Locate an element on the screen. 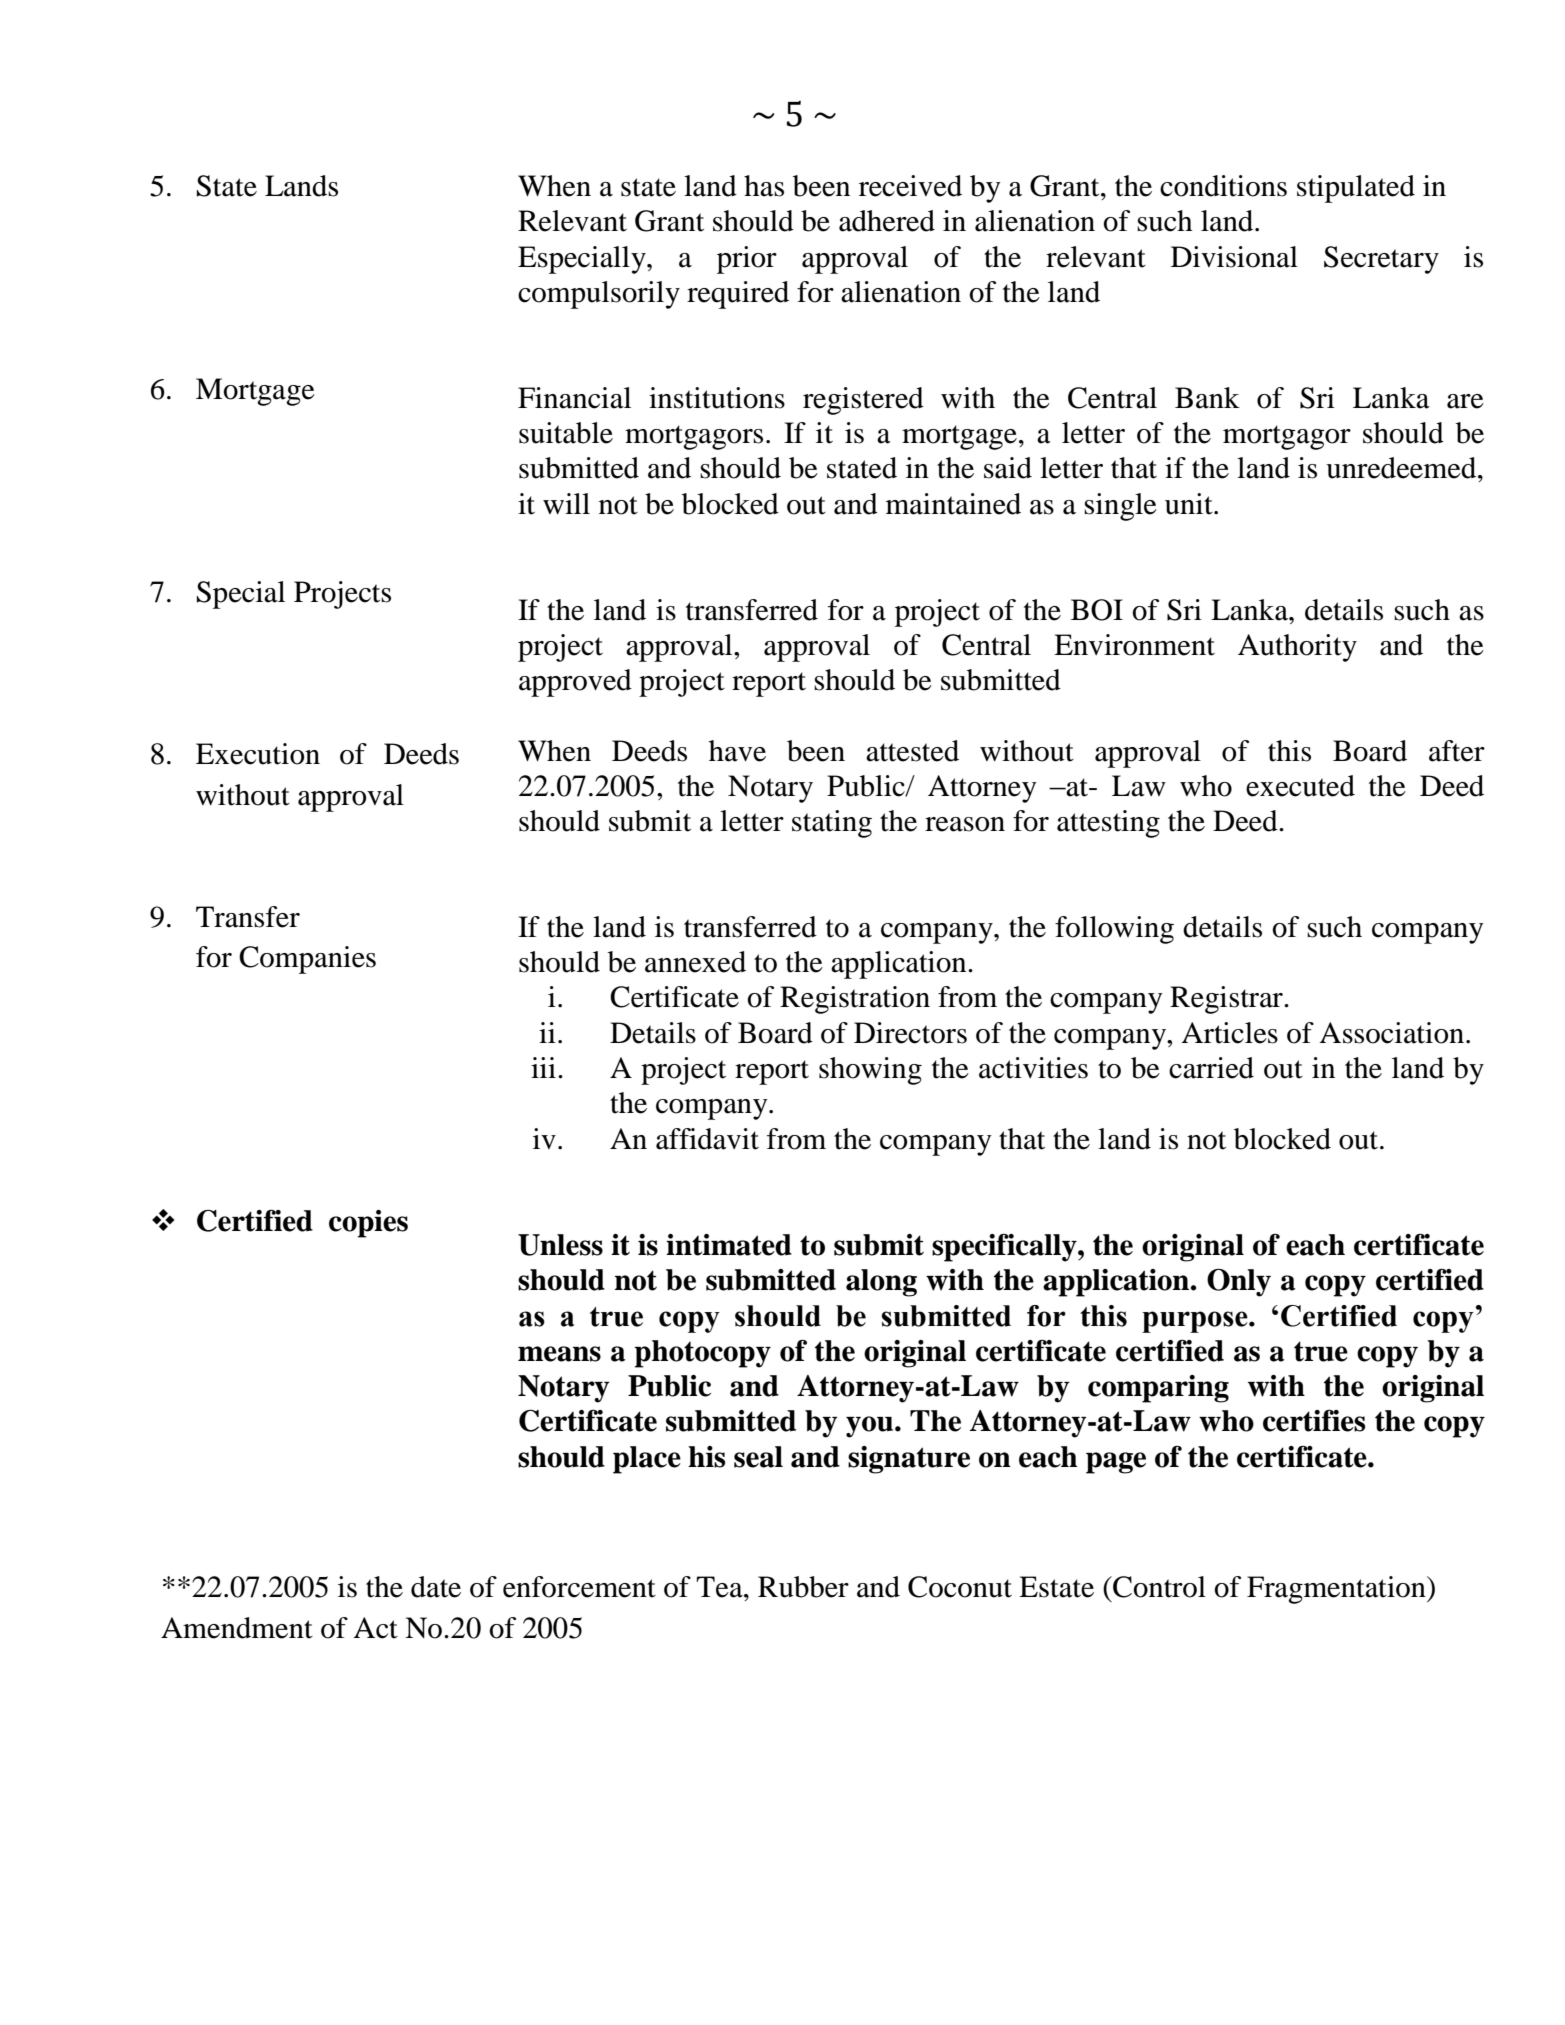 This screenshot has width=1565, height=2025. date is located at coordinates (436, 1587).
